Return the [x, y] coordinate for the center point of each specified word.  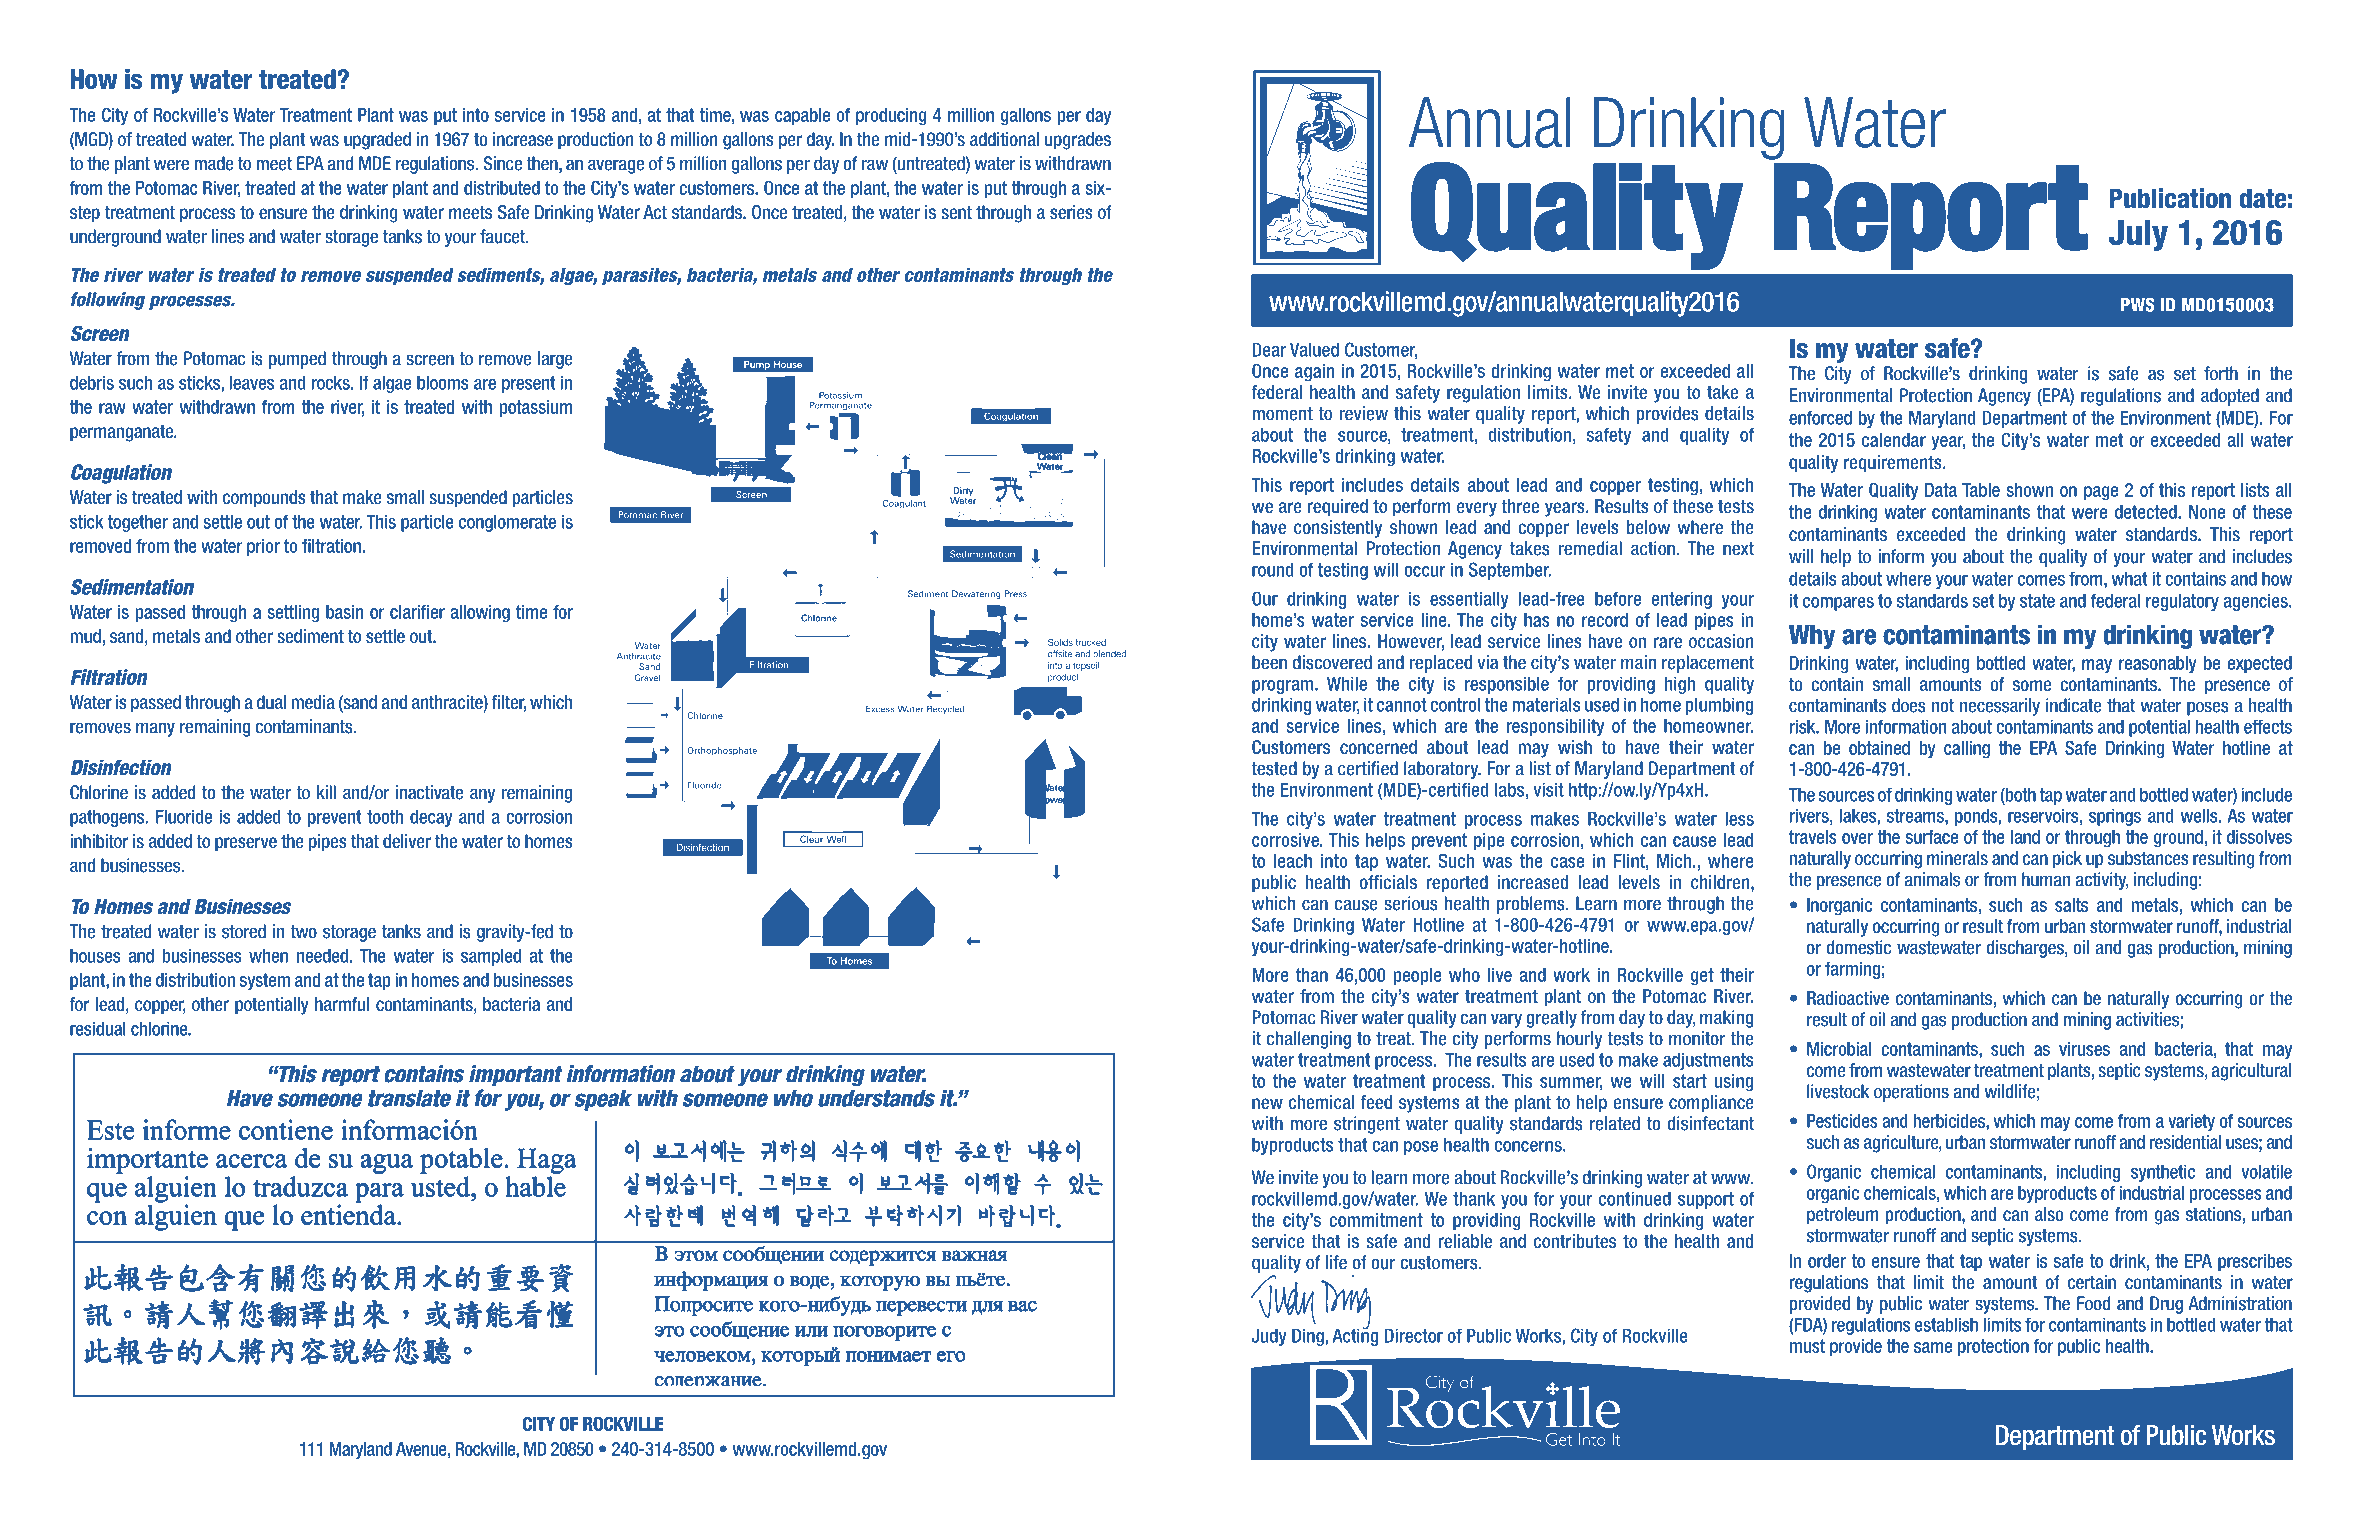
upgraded [377, 141]
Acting [1355, 1336]
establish [1946, 1324]
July [2138, 235]
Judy [1269, 1337]
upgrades [1078, 141]
